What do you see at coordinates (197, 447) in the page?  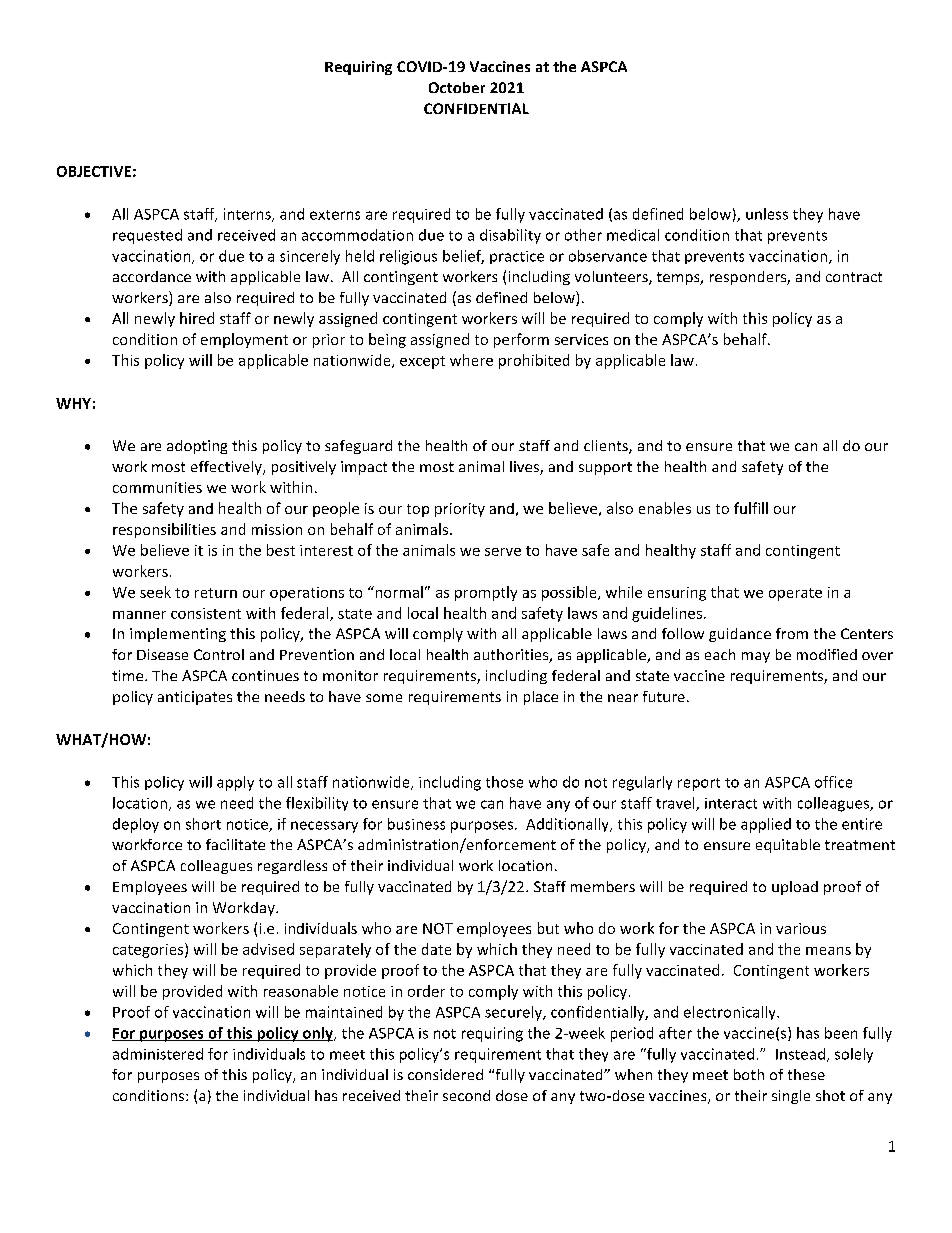 I see `adopting` at bounding box center [197, 447].
